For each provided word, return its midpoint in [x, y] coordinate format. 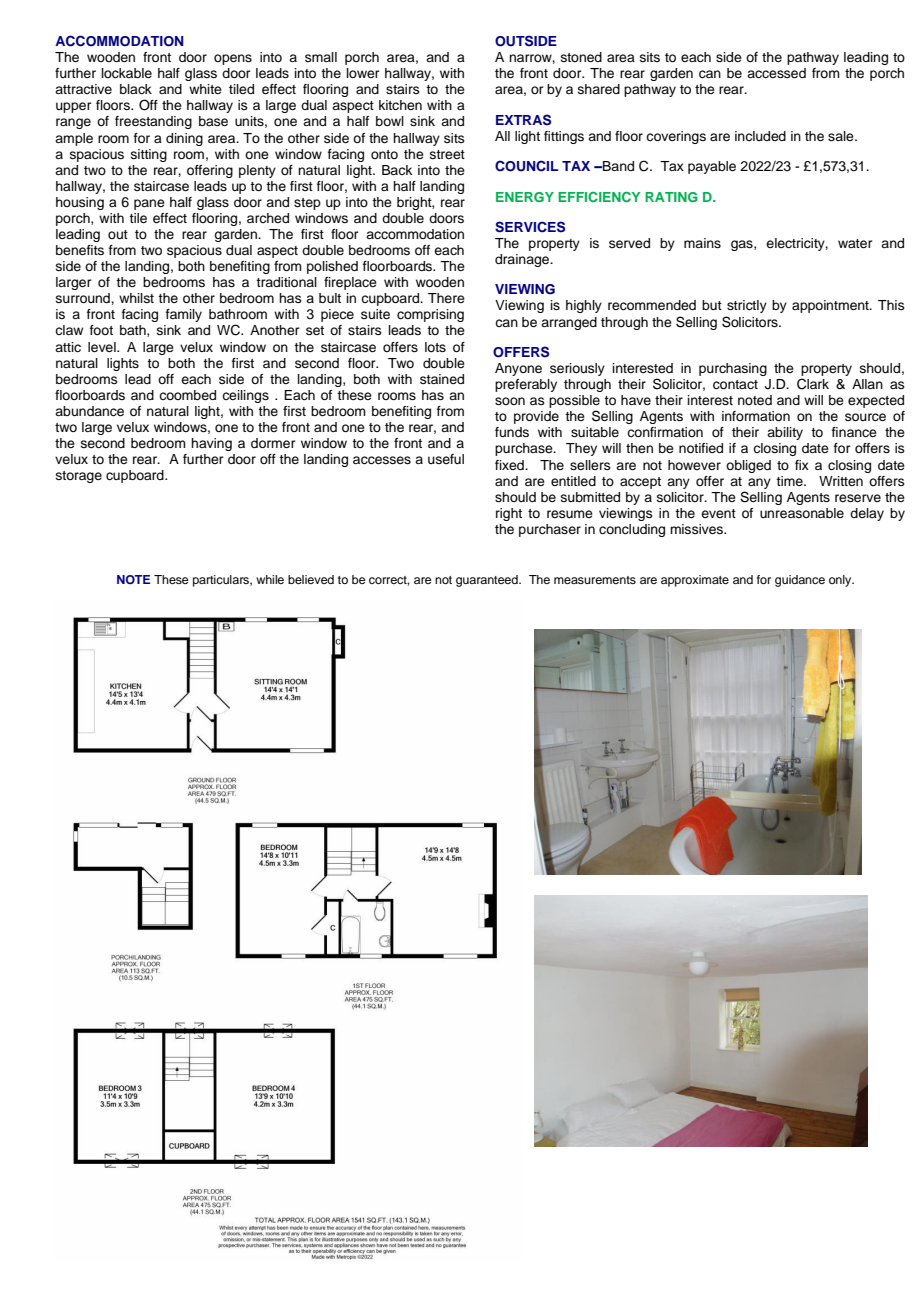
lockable [127, 73]
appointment [831, 306]
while [270, 579]
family [184, 315]
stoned [581, 57]
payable [712, 167]
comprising [430, 315]
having [211, 444]
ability [785, 433]
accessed [776, 73]
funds [512, 432]
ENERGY [525, 197]
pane [149, 204]
